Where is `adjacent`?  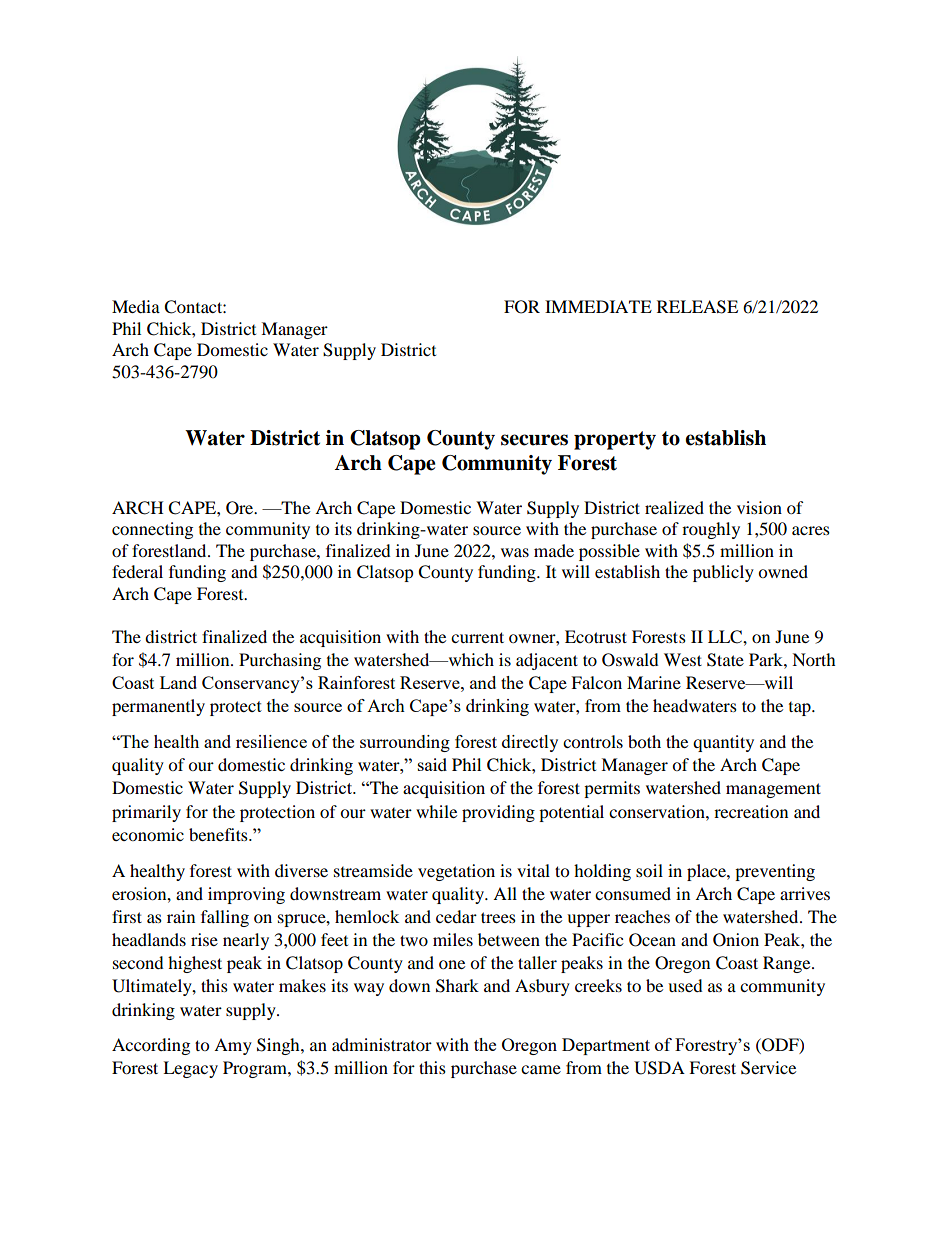
adjacent is located at coordinates (547, 661).
